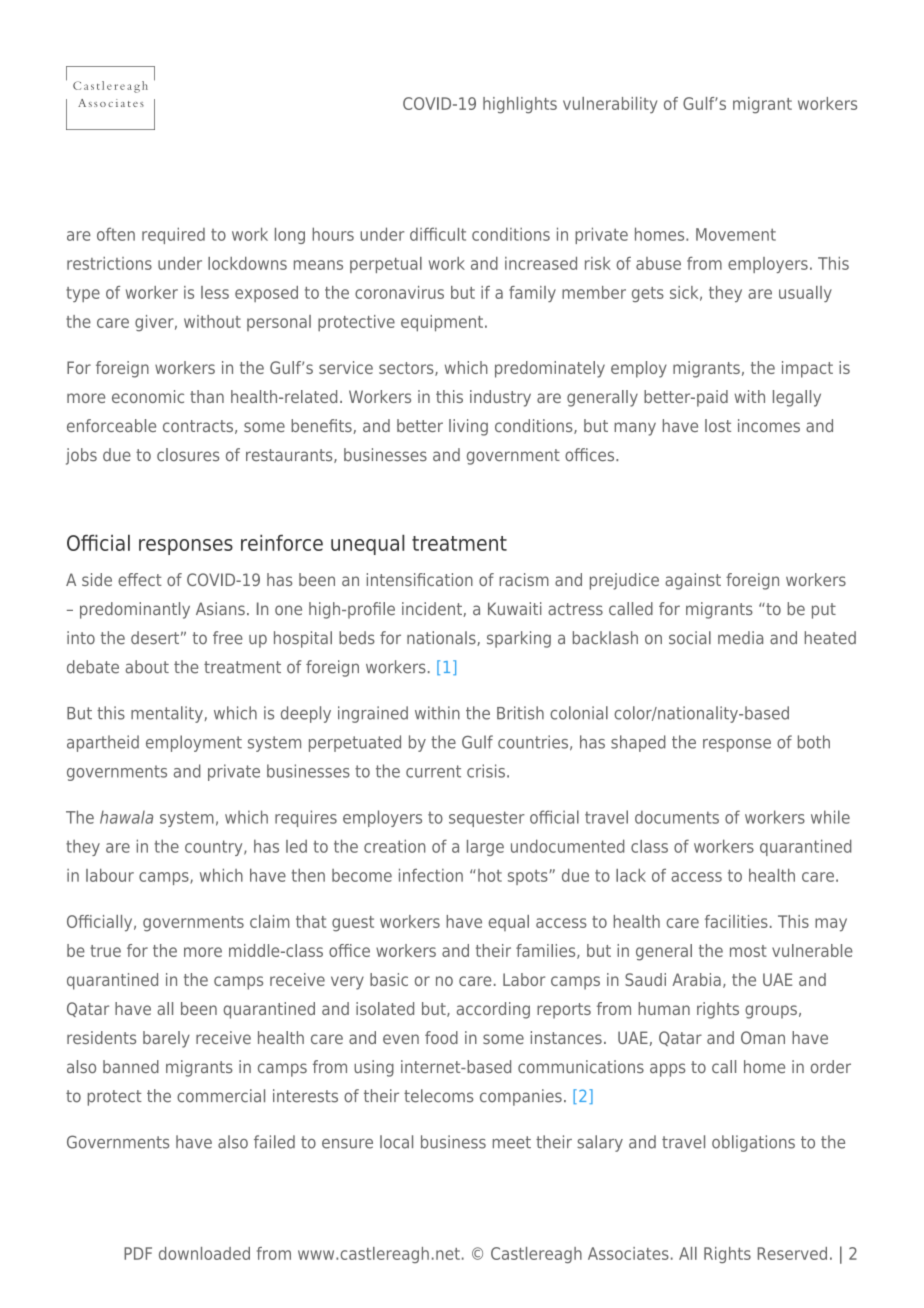  What do you see at coordinates (215, 848) in the screenshot?
I see `country` at bounding box center [215, 848].
